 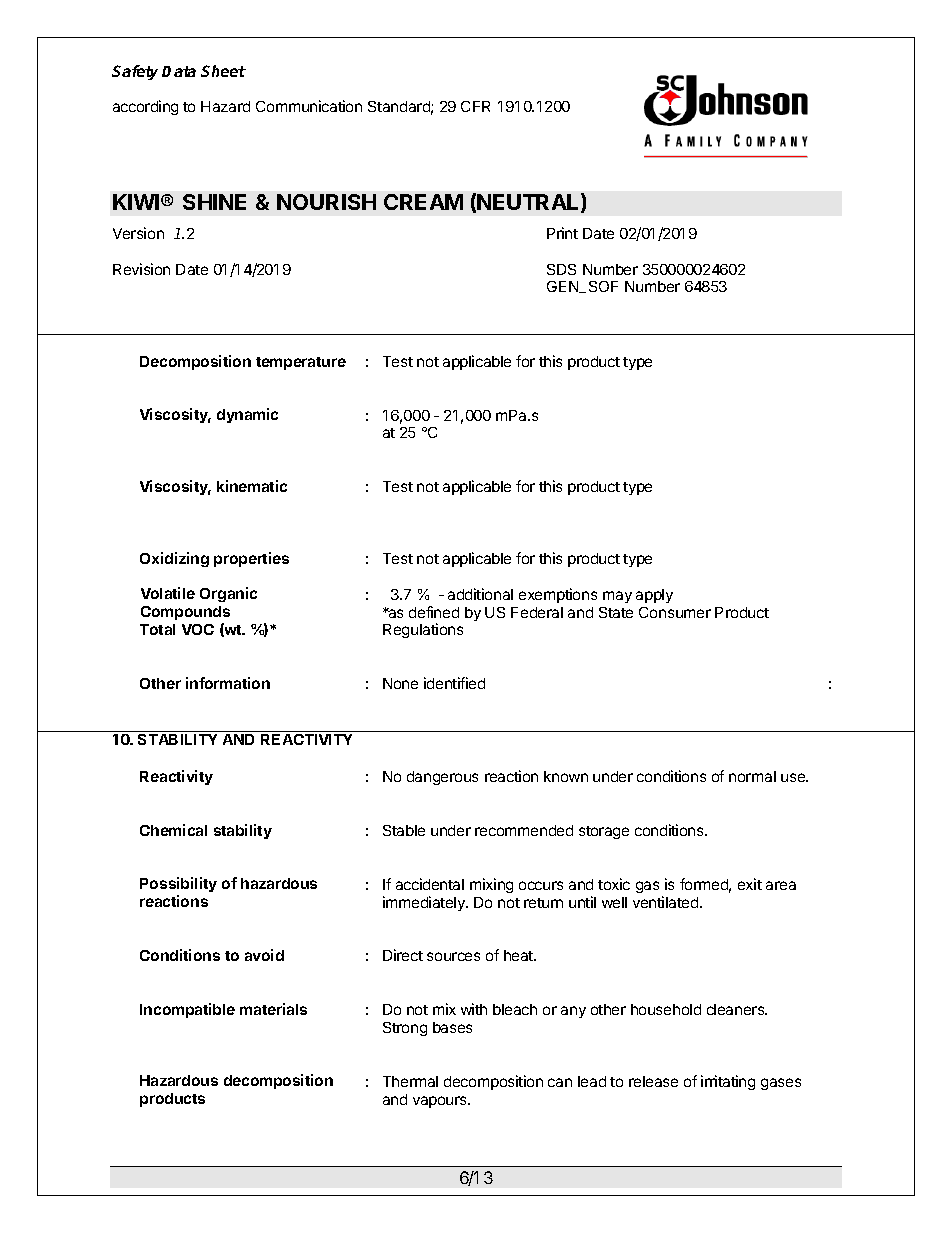 What do you see at coordinates (141, 269) in the screenshot?
I see `Revision` at bounding box center [141, 269].
